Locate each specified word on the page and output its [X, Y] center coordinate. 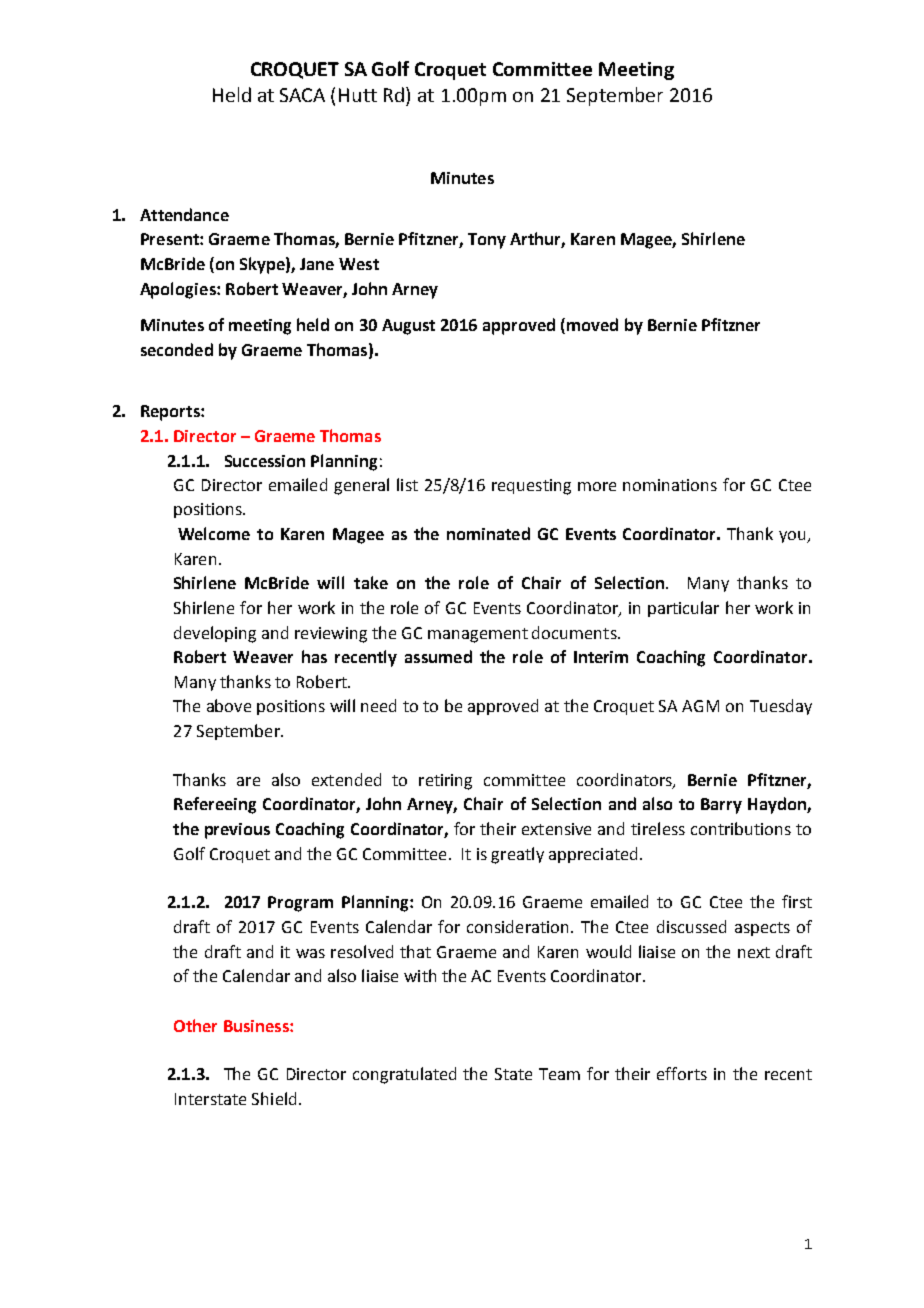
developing [215, 634]
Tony [487, 241]
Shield [274, 1098]
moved [592, 324]
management [478, 635]
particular [683, 609]
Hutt [358, 95]
